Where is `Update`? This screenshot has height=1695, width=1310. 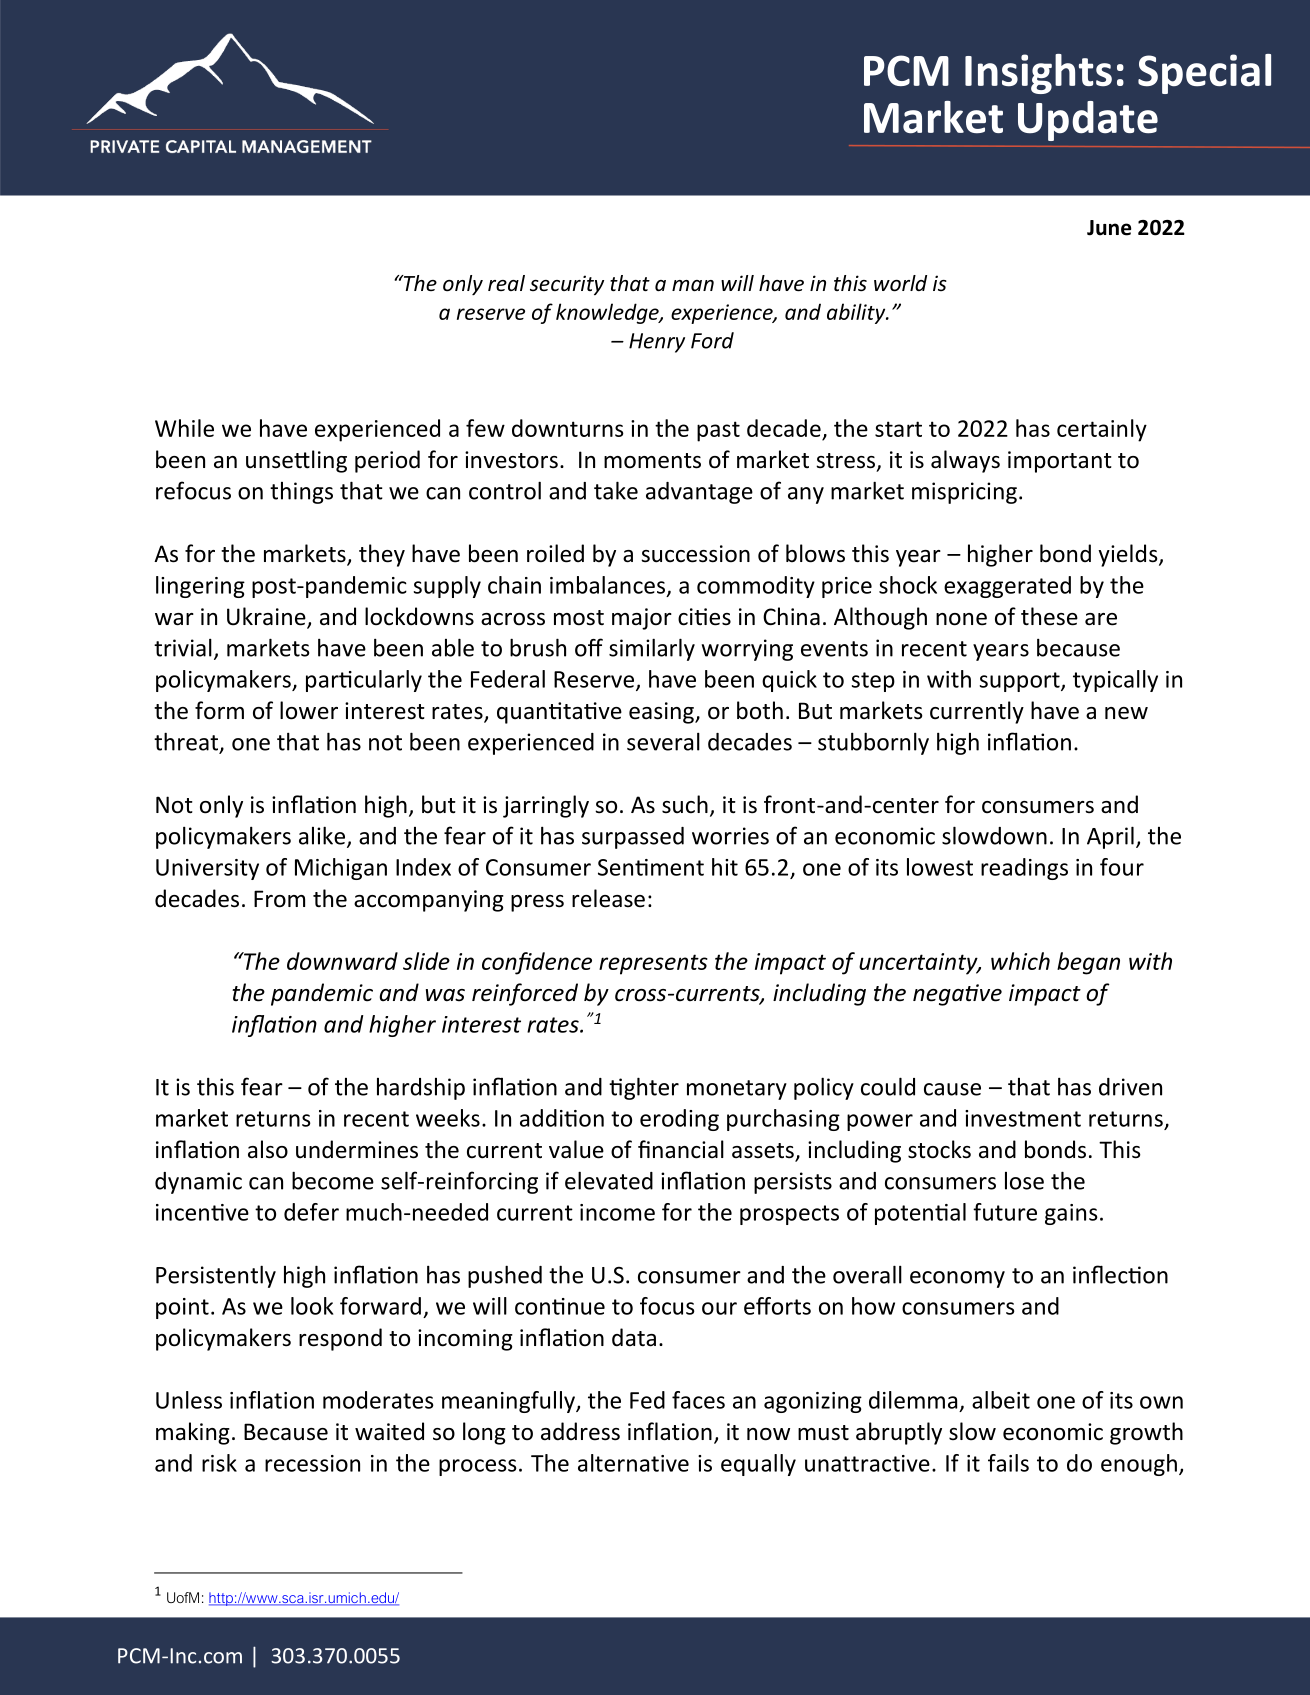 Update is located at coordinates (1088, 121).
